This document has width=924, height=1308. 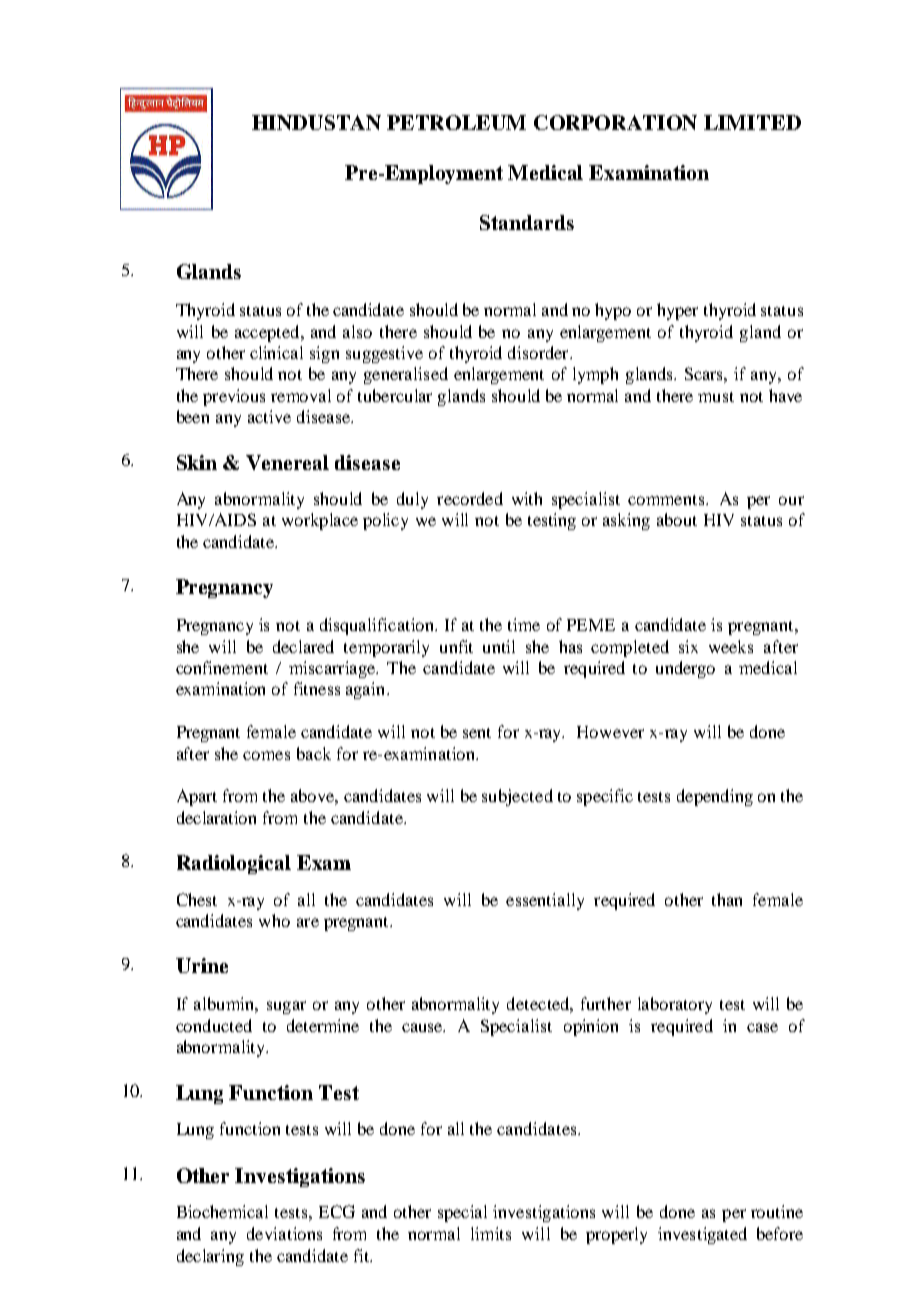 What do you see at coordinates (727, 899) in the document?
I see `than` at bounding box center [727, 899].
